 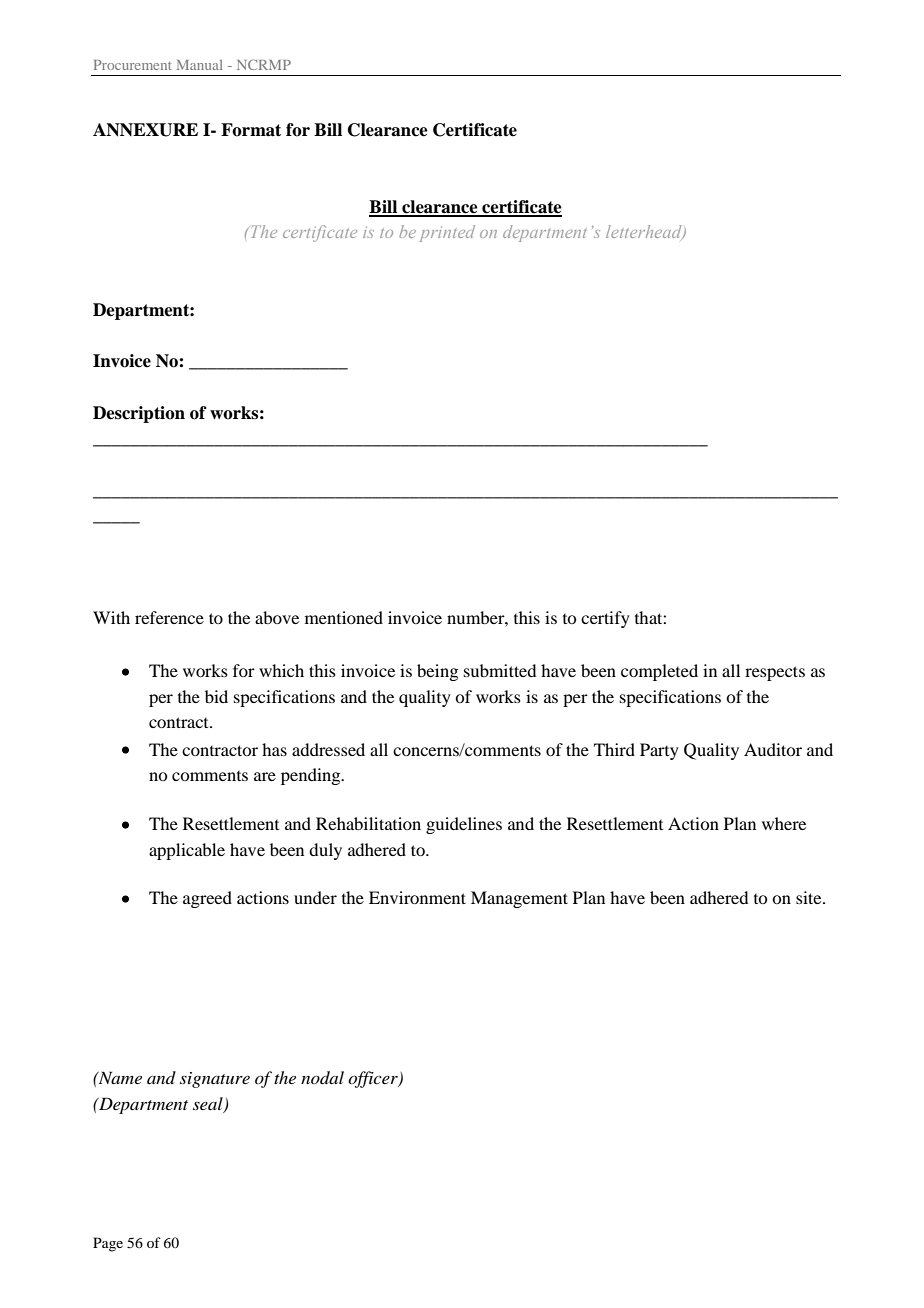 What do you see at coordinates (417, 897) in the image?
I see `Environment` at bounding box center [417, 897].
